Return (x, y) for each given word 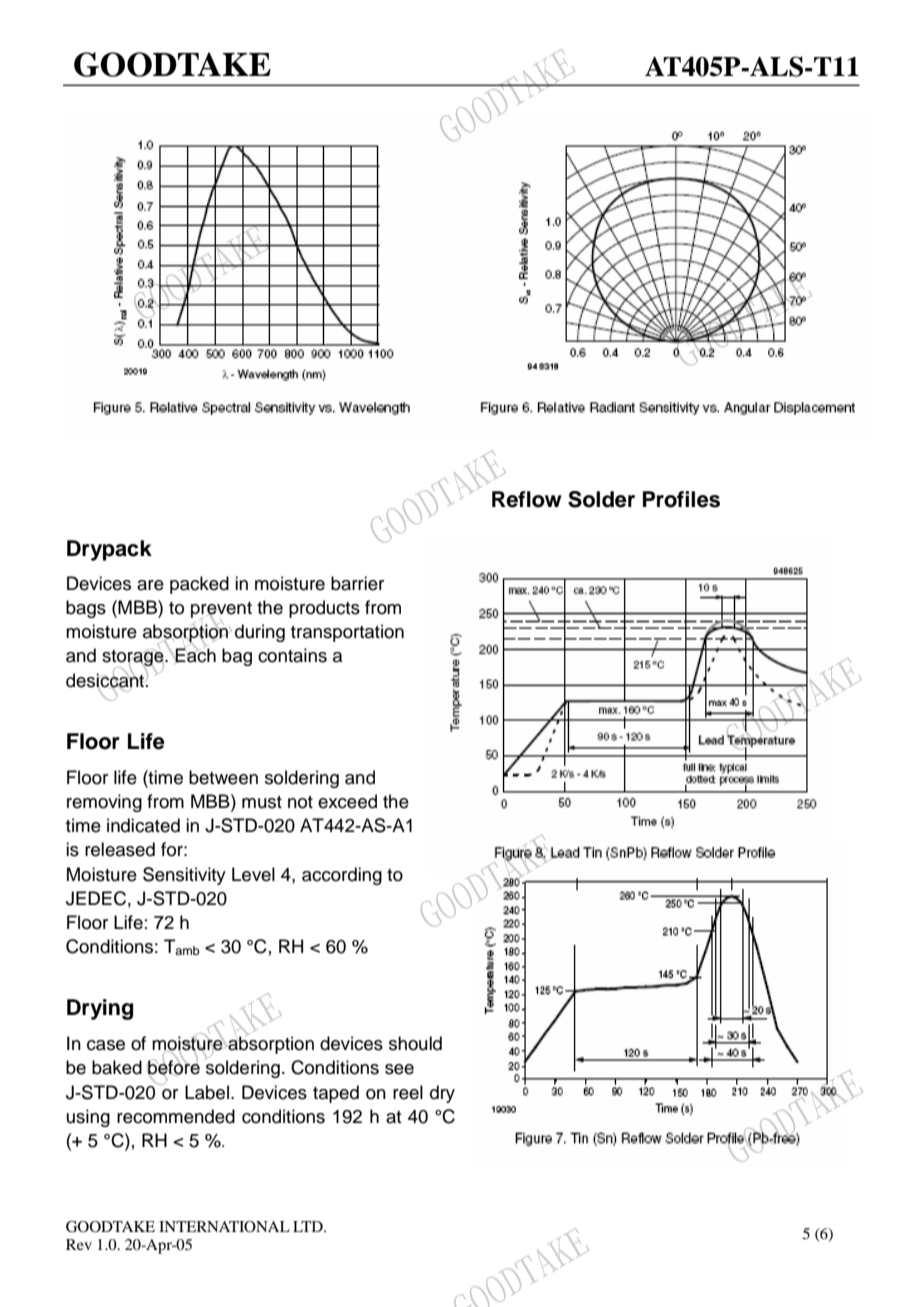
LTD (309, 1226)
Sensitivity (184, 876)
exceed (347, 801)
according (342, 876)
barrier (357, 583)
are (150, 585)
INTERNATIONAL (224, 1226)
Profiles (681, 499)
